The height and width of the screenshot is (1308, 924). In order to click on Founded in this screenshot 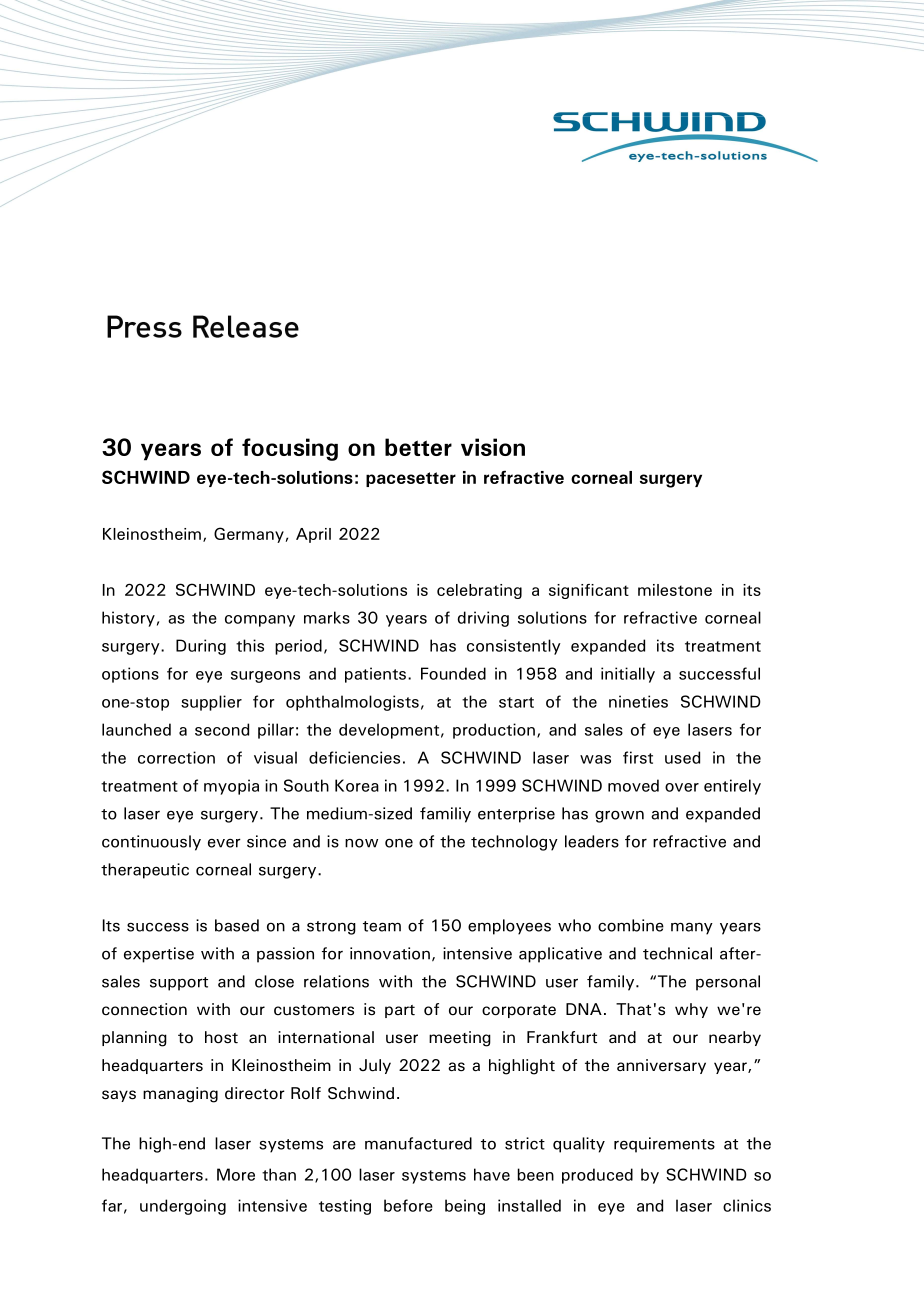, I will do `click(453, 673)`.
